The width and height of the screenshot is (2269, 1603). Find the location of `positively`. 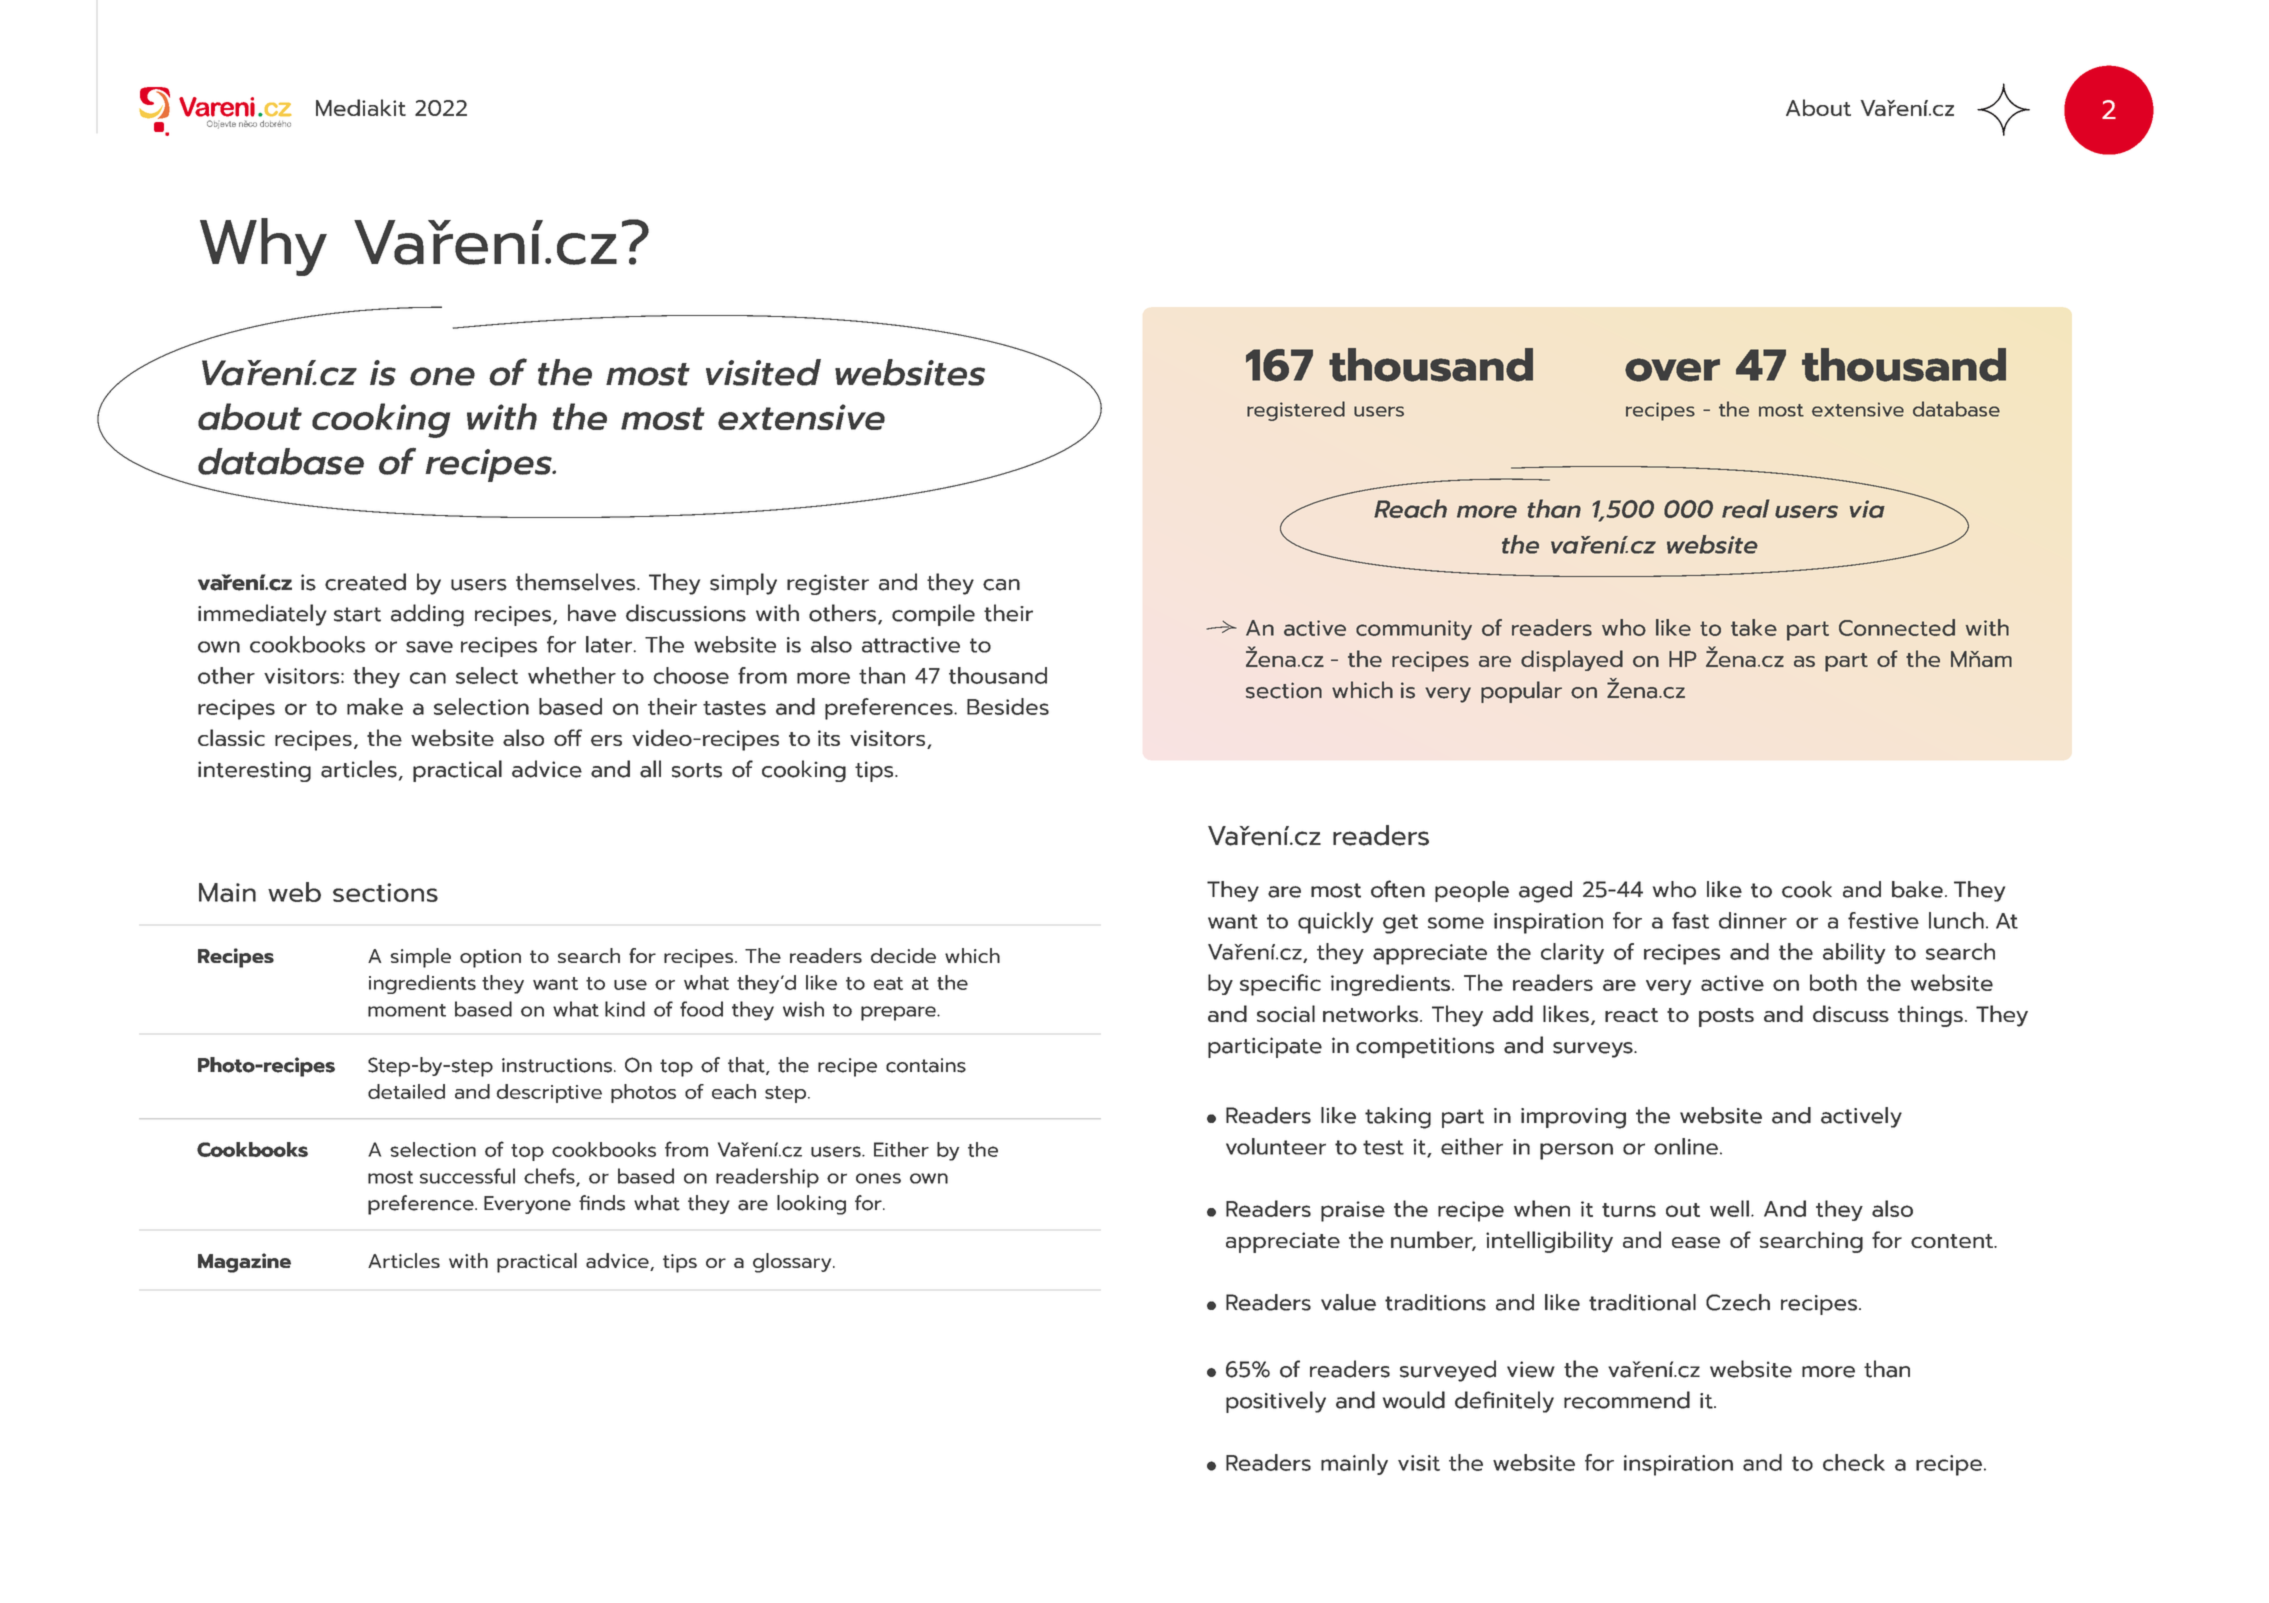

positively is located at coordinates (1276, 1402).
